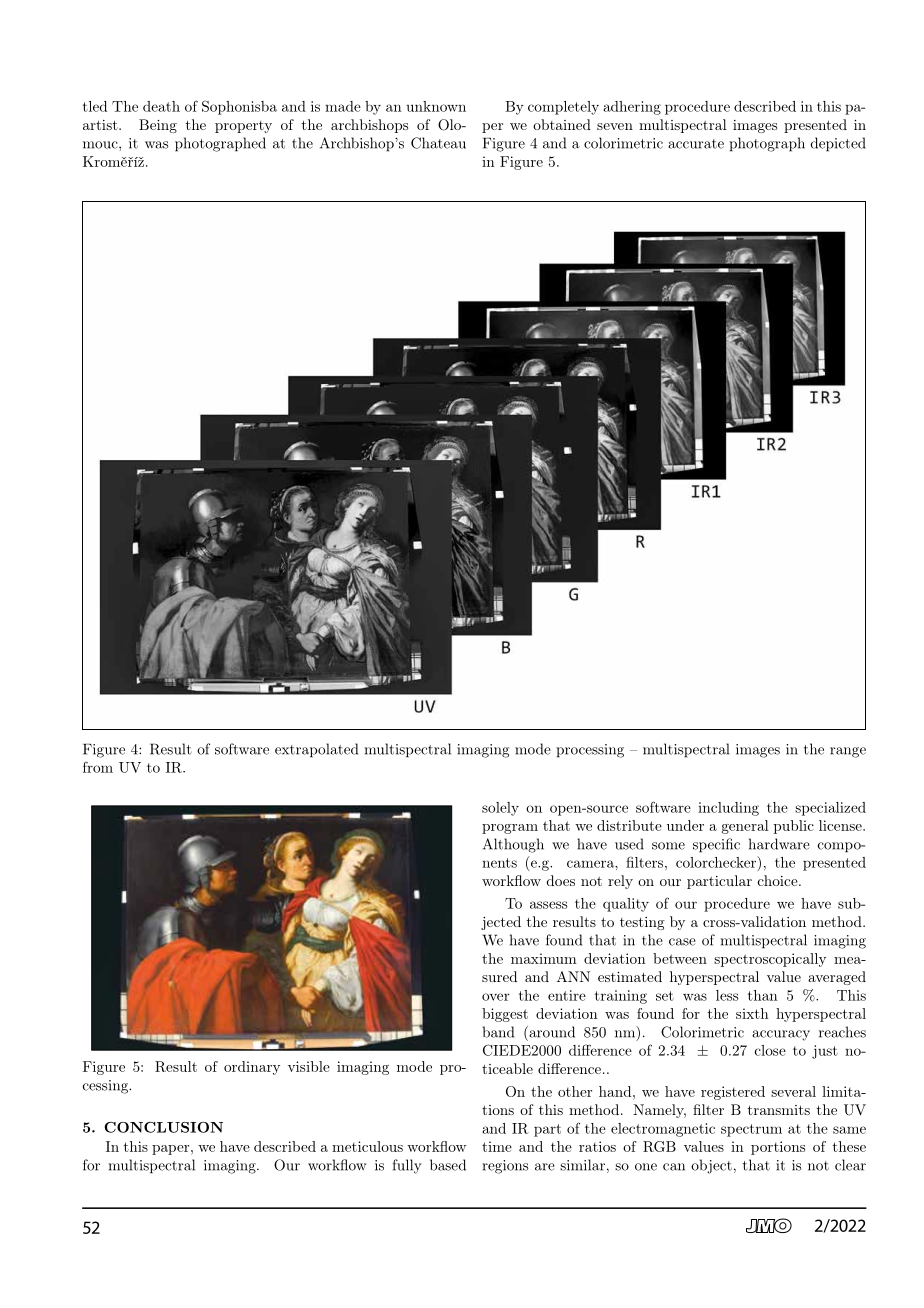  I want to click on solely, so click(500, 809).
